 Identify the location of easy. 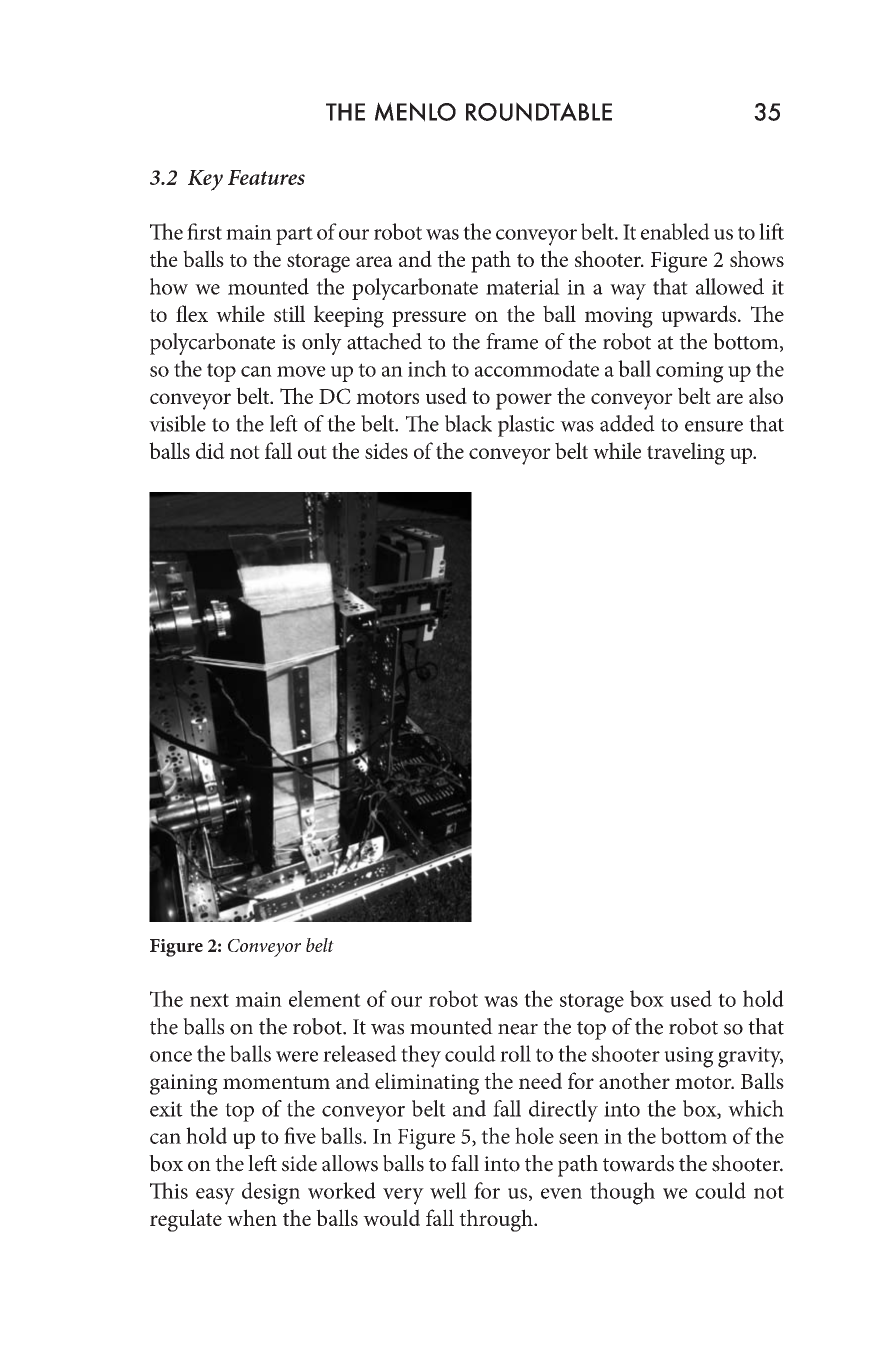
(215, 1196).
